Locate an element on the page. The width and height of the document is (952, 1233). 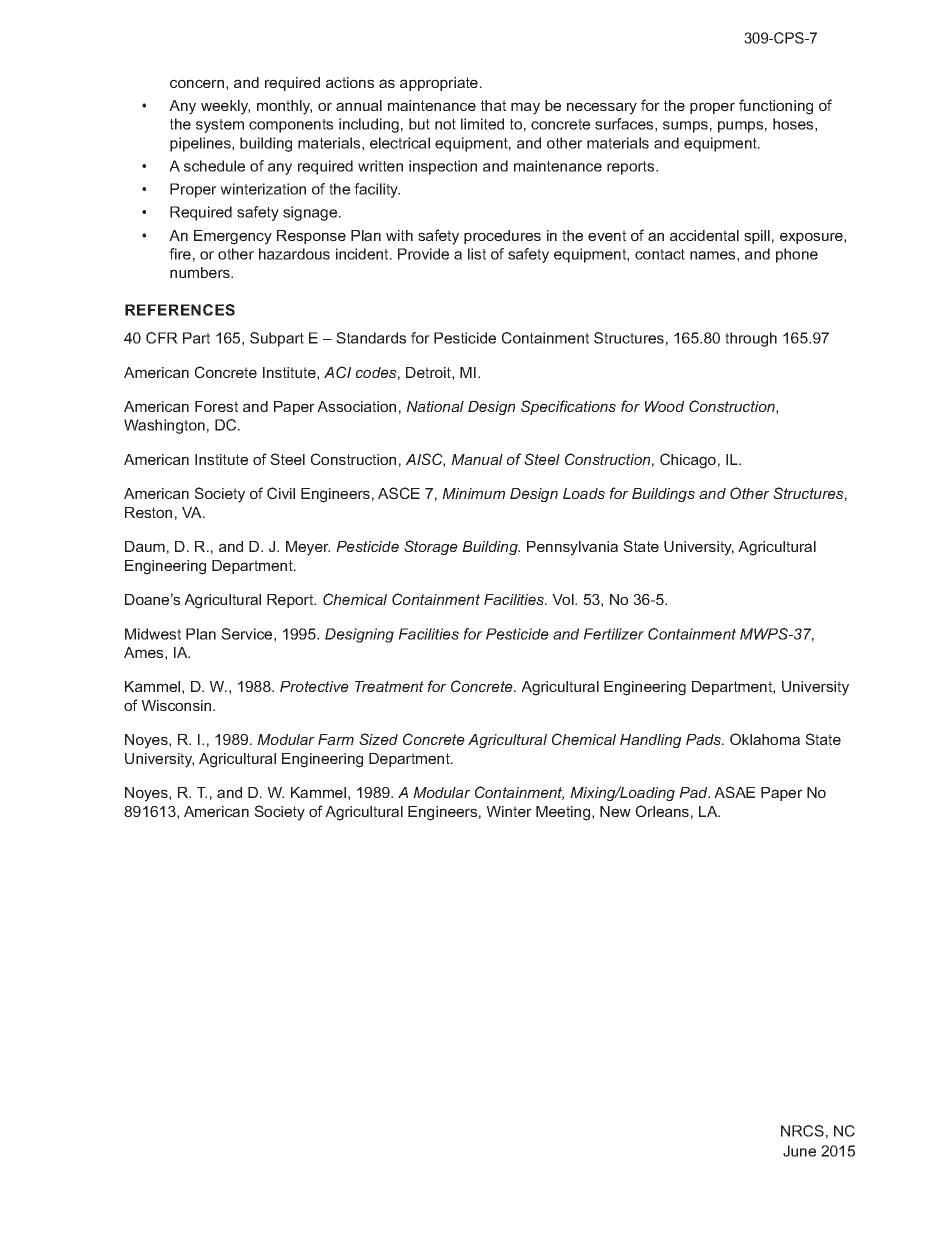
Wisconsin is located at coordinates (178, 705).
